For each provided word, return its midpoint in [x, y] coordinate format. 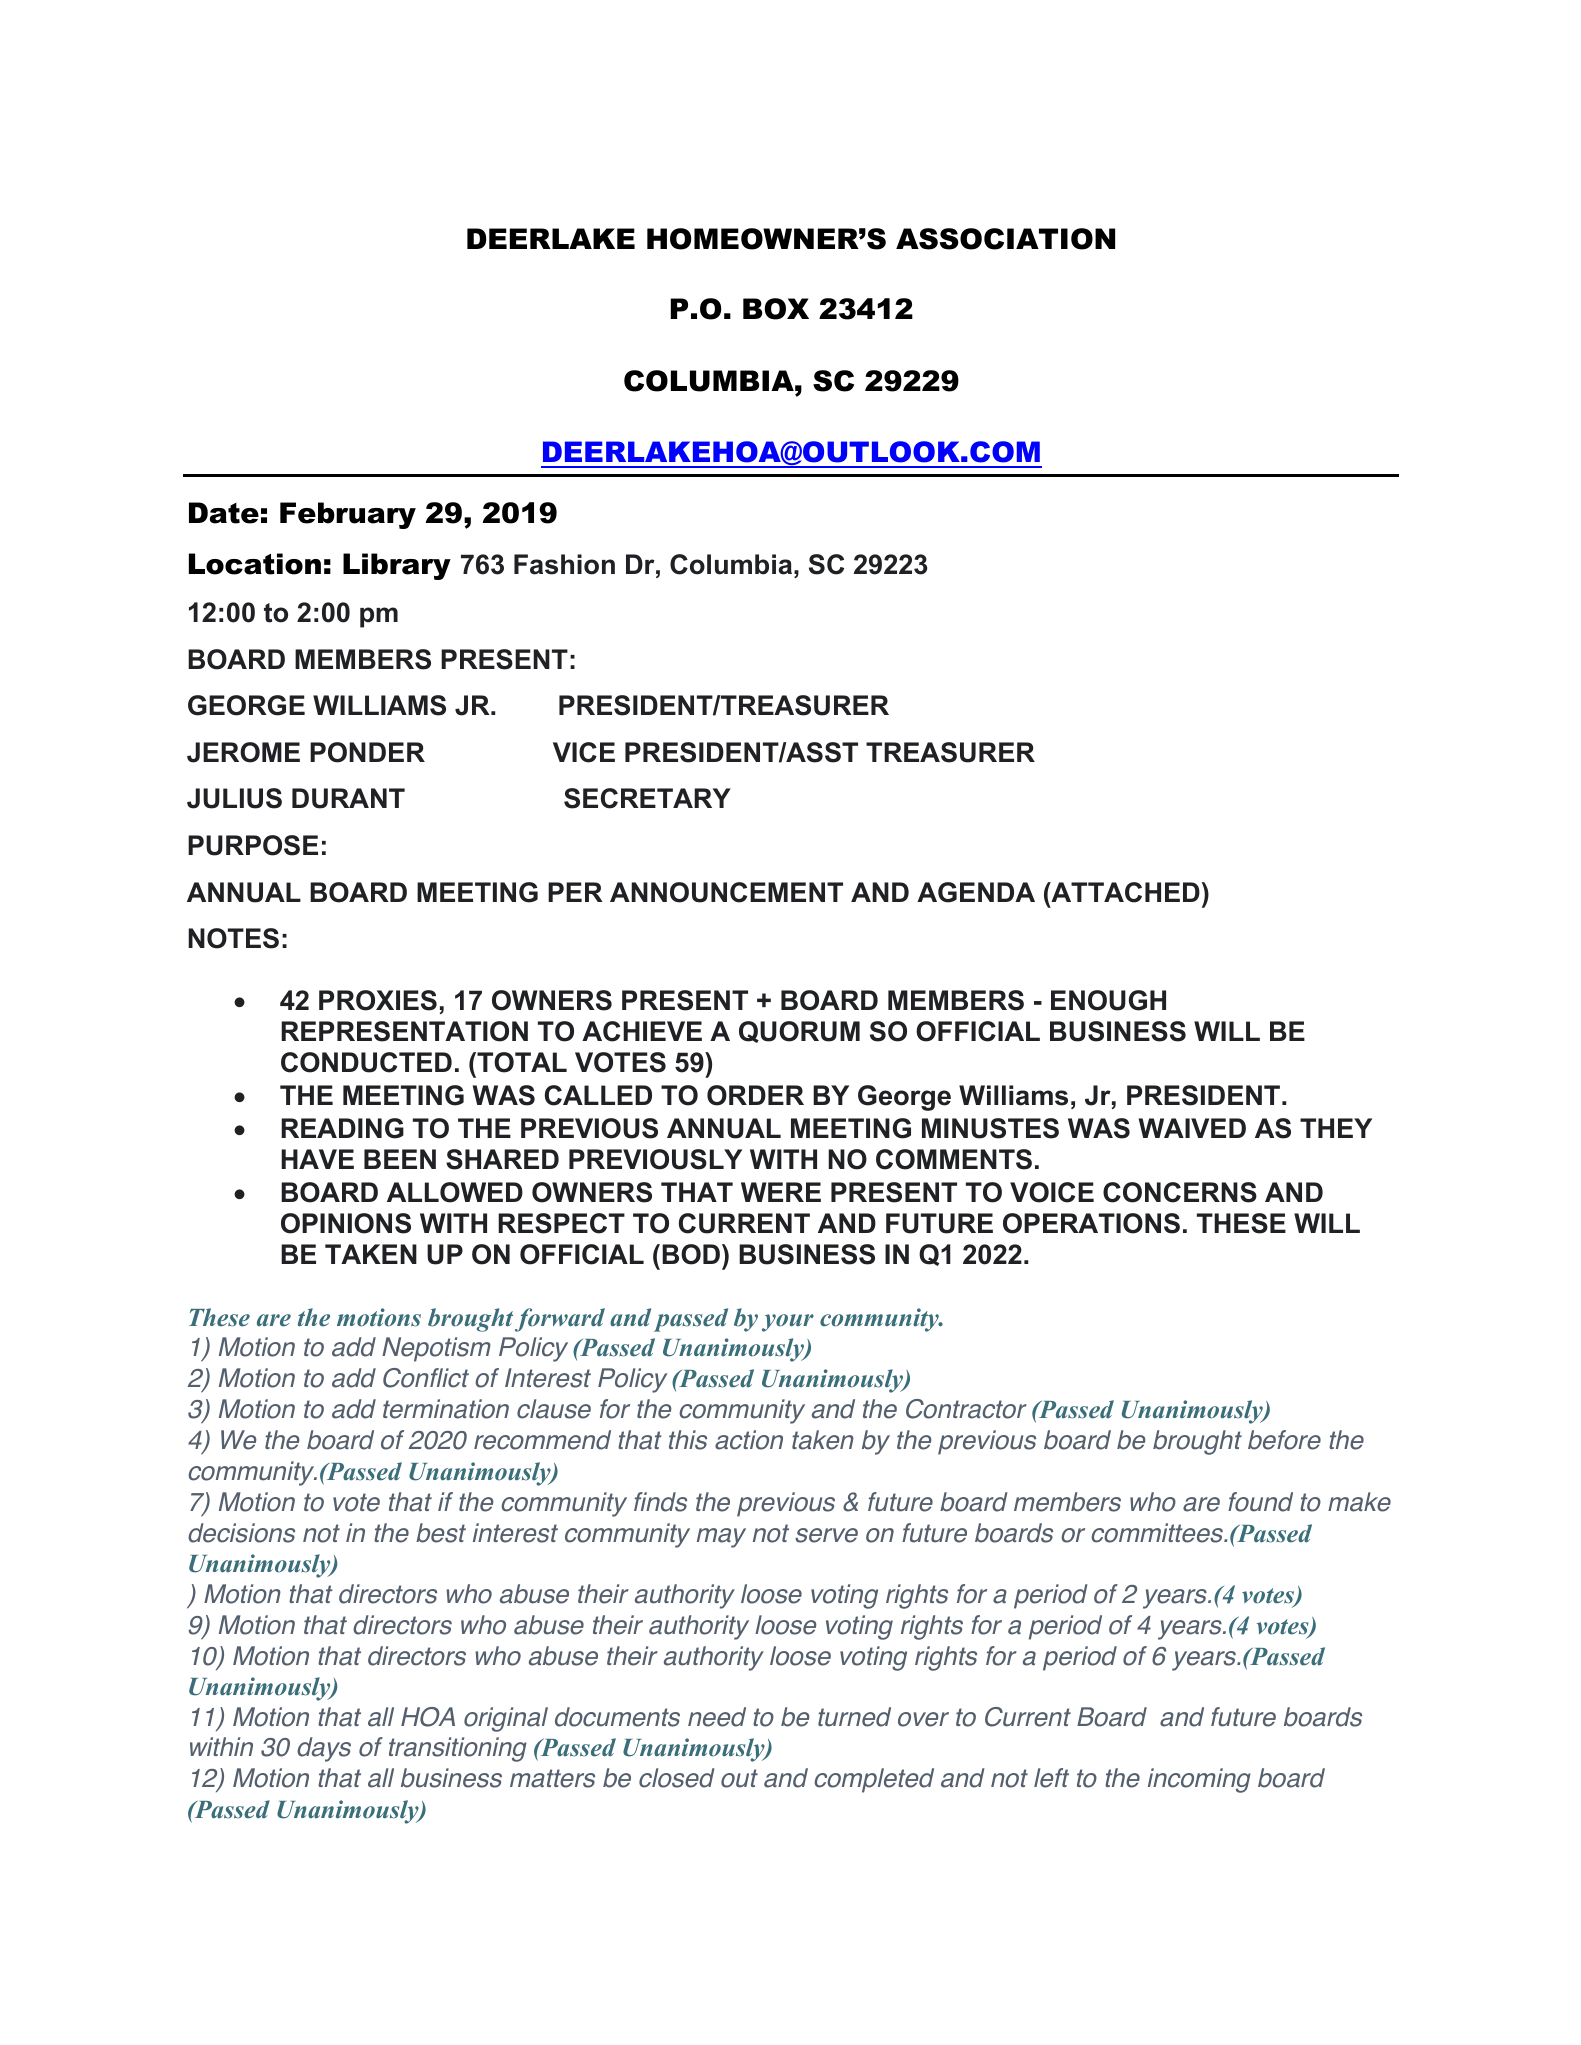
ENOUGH [1108, 1000]
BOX [776, 309]
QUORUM [799, 1032]
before [1284, 1440]
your [788, 1323]
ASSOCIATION [1005, 239]
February [348, 515]
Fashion [564, 564]
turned [854, 1717]
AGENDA [976, 892]
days [324, 1749]
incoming [1199, 1780]
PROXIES [378, 1000]
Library [397, 566]
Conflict [426, 1378]
